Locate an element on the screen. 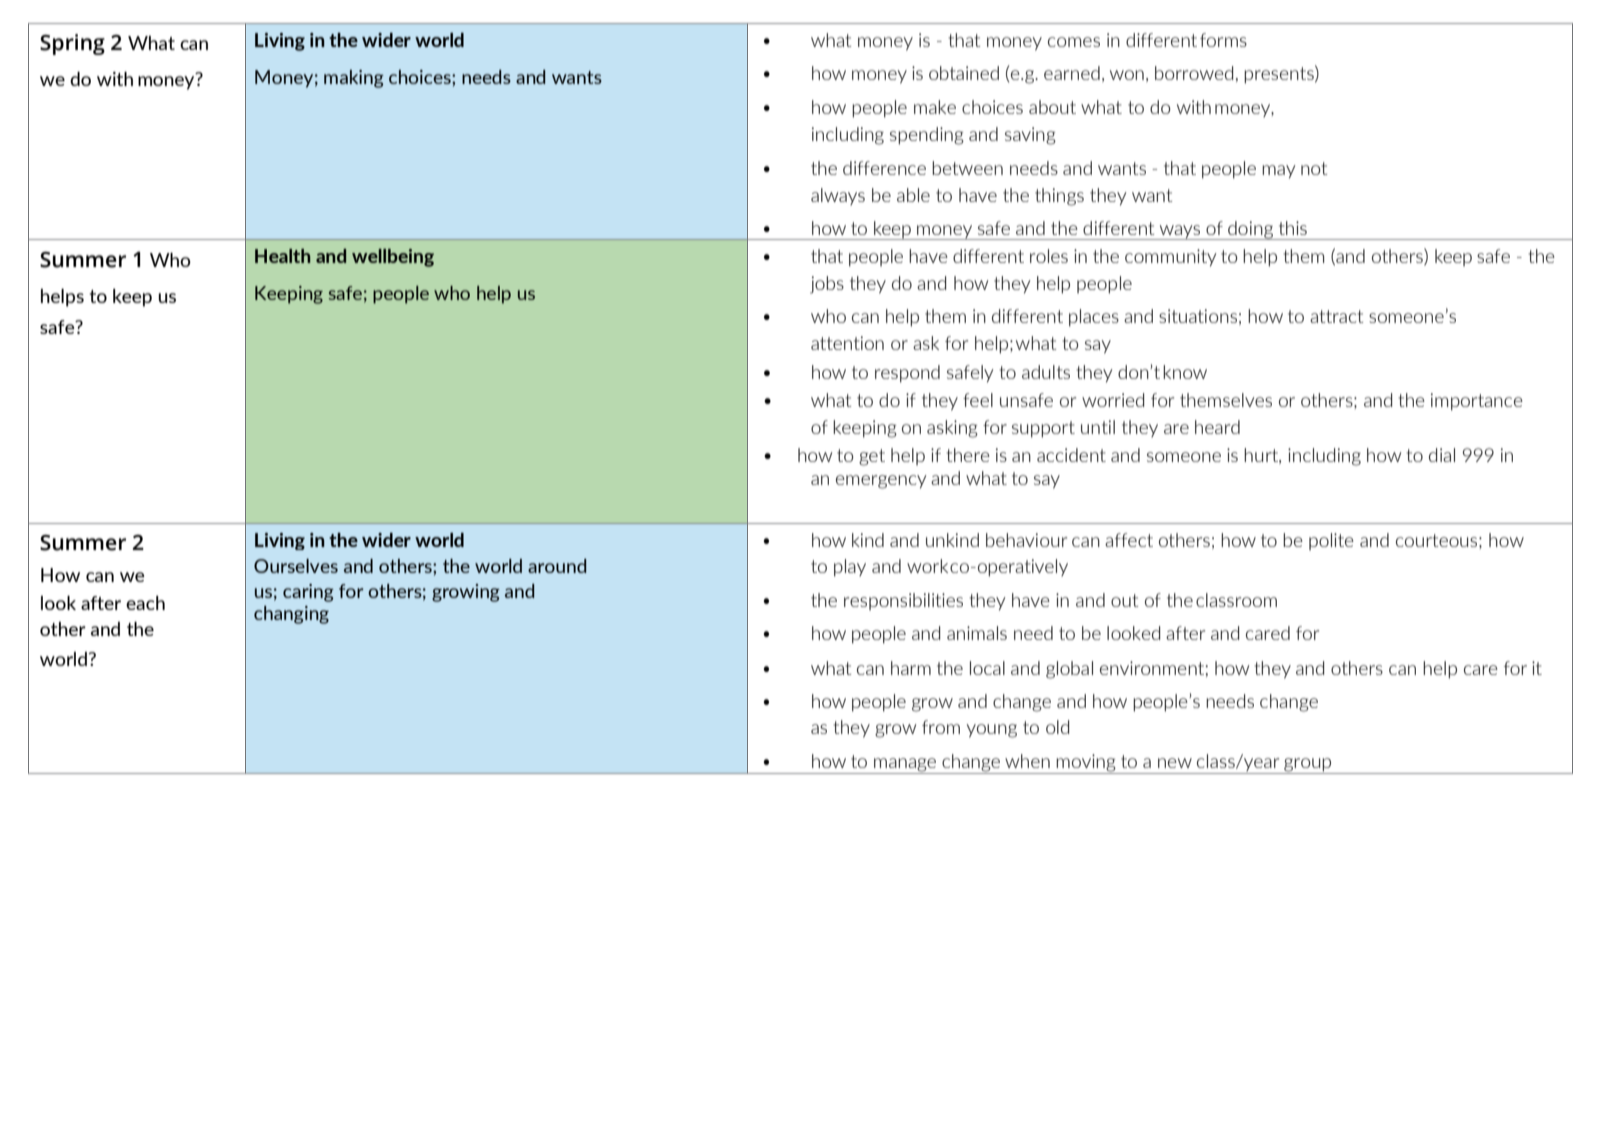 Image resolution: width=1611 pixels, height=1139 pixels. borrowed is located at coordinates (1194, 73).
